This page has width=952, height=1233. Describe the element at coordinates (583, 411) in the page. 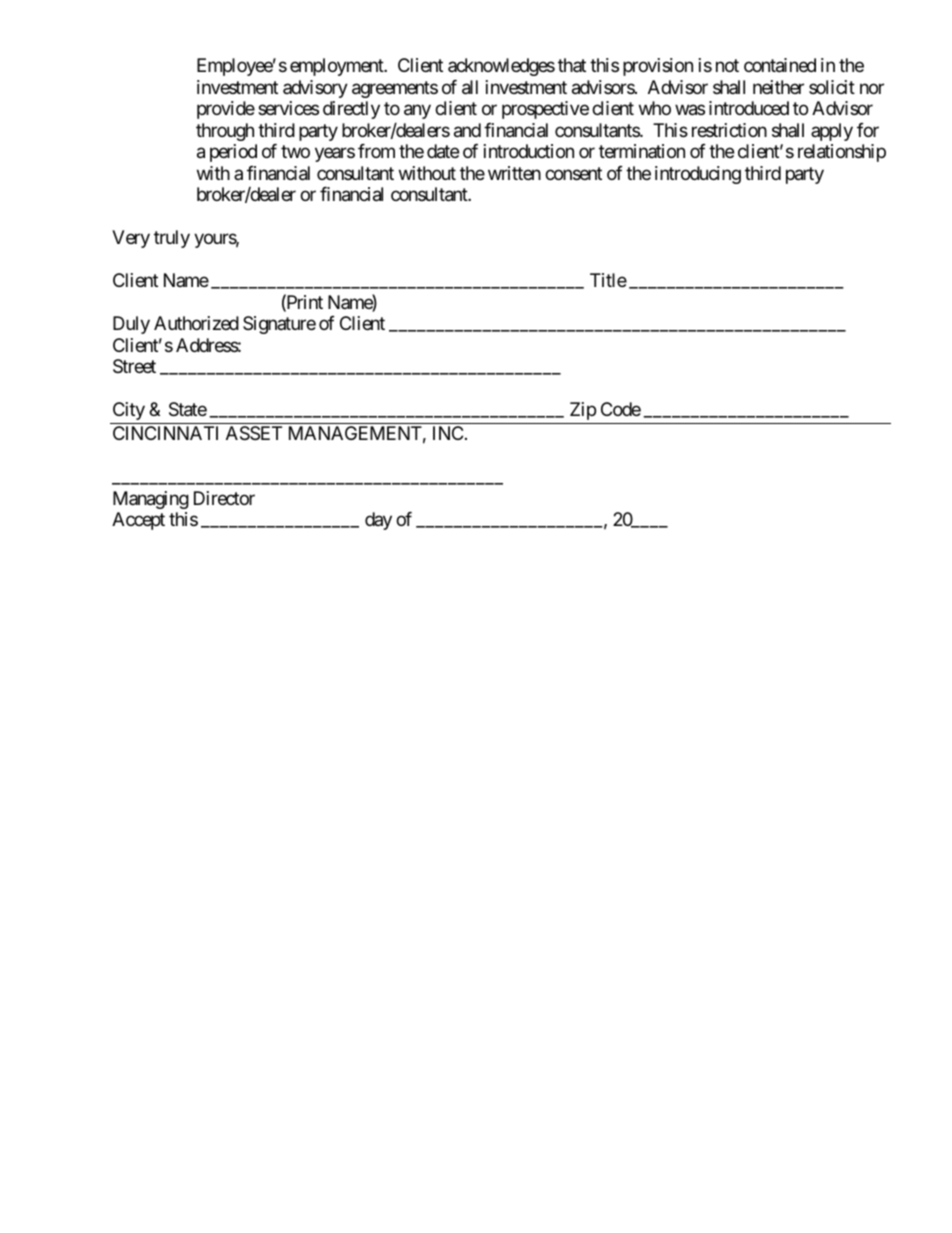

I see `Zip` at that location.
